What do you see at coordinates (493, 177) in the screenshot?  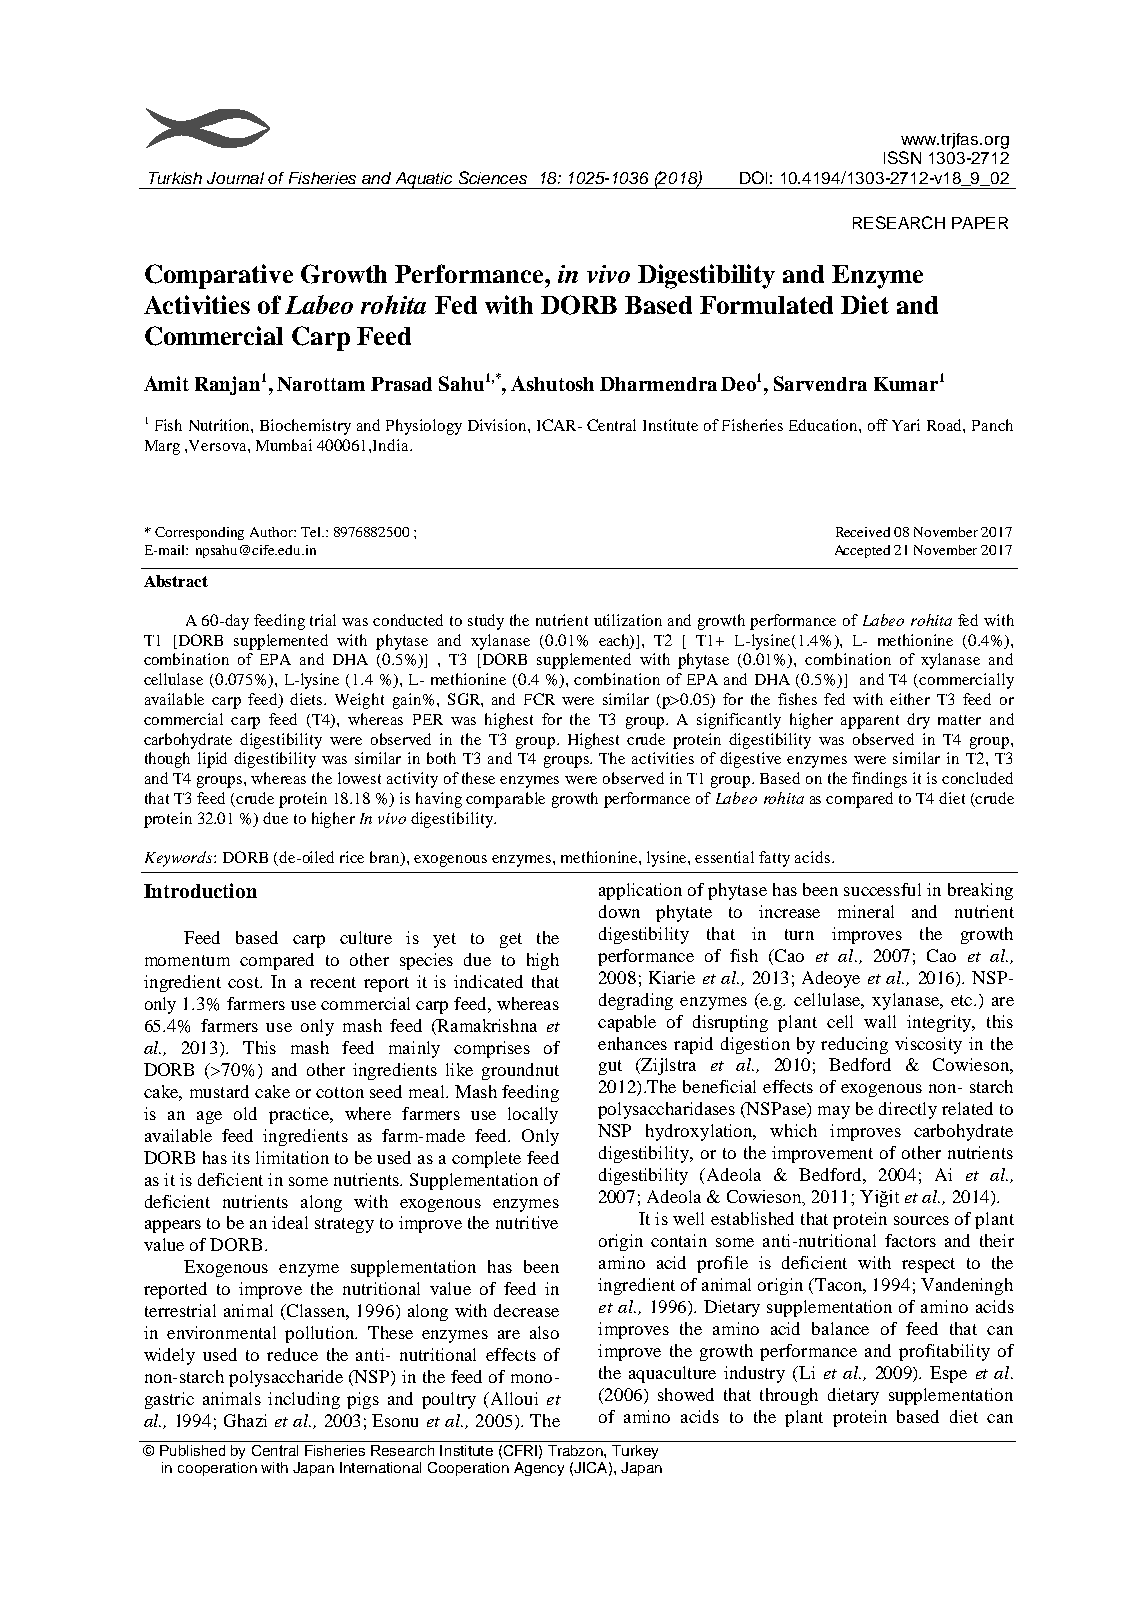 I see `Sciences` at bounding box center [493, 177].
